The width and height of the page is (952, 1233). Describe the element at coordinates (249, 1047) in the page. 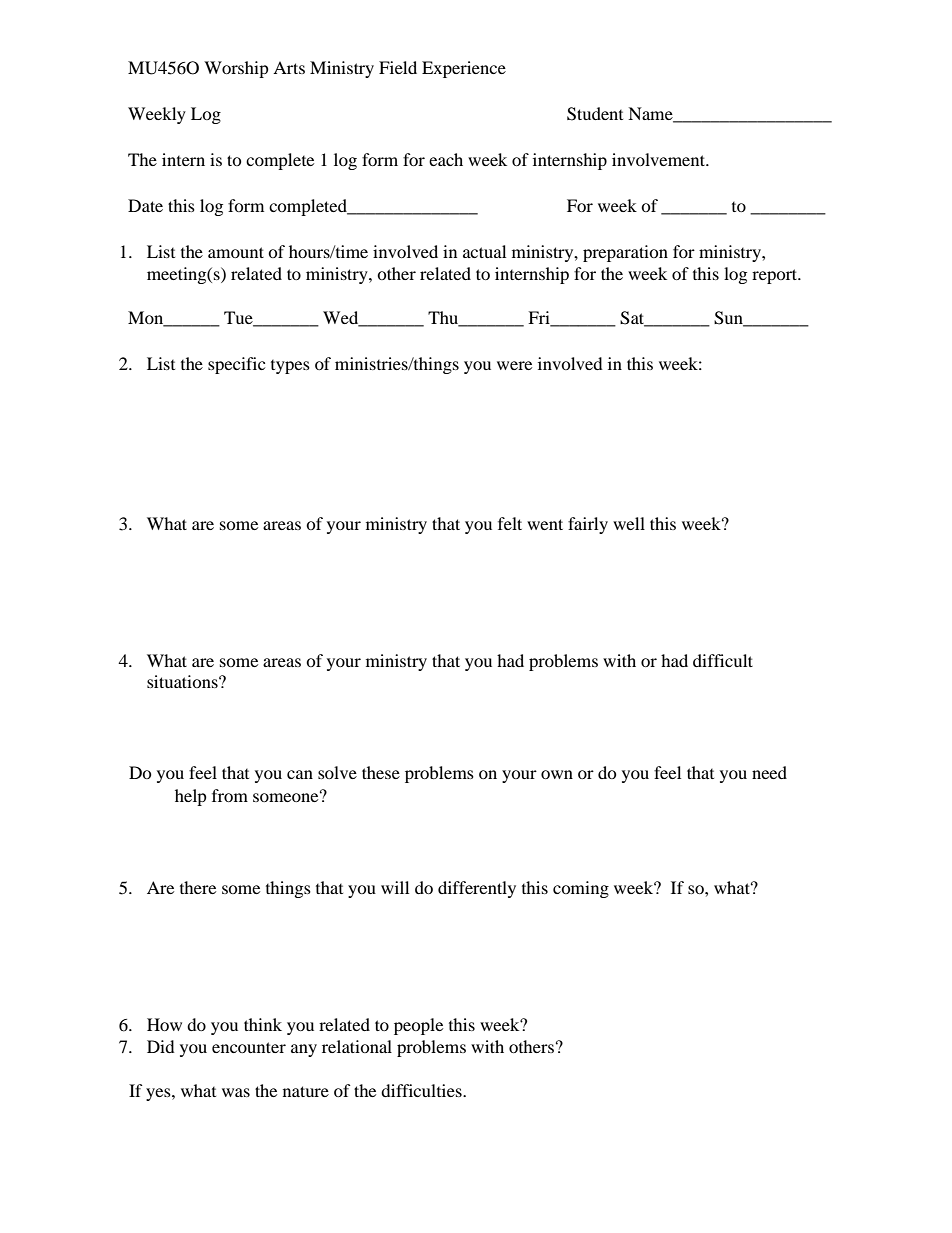

I see `encounter` at that location.
